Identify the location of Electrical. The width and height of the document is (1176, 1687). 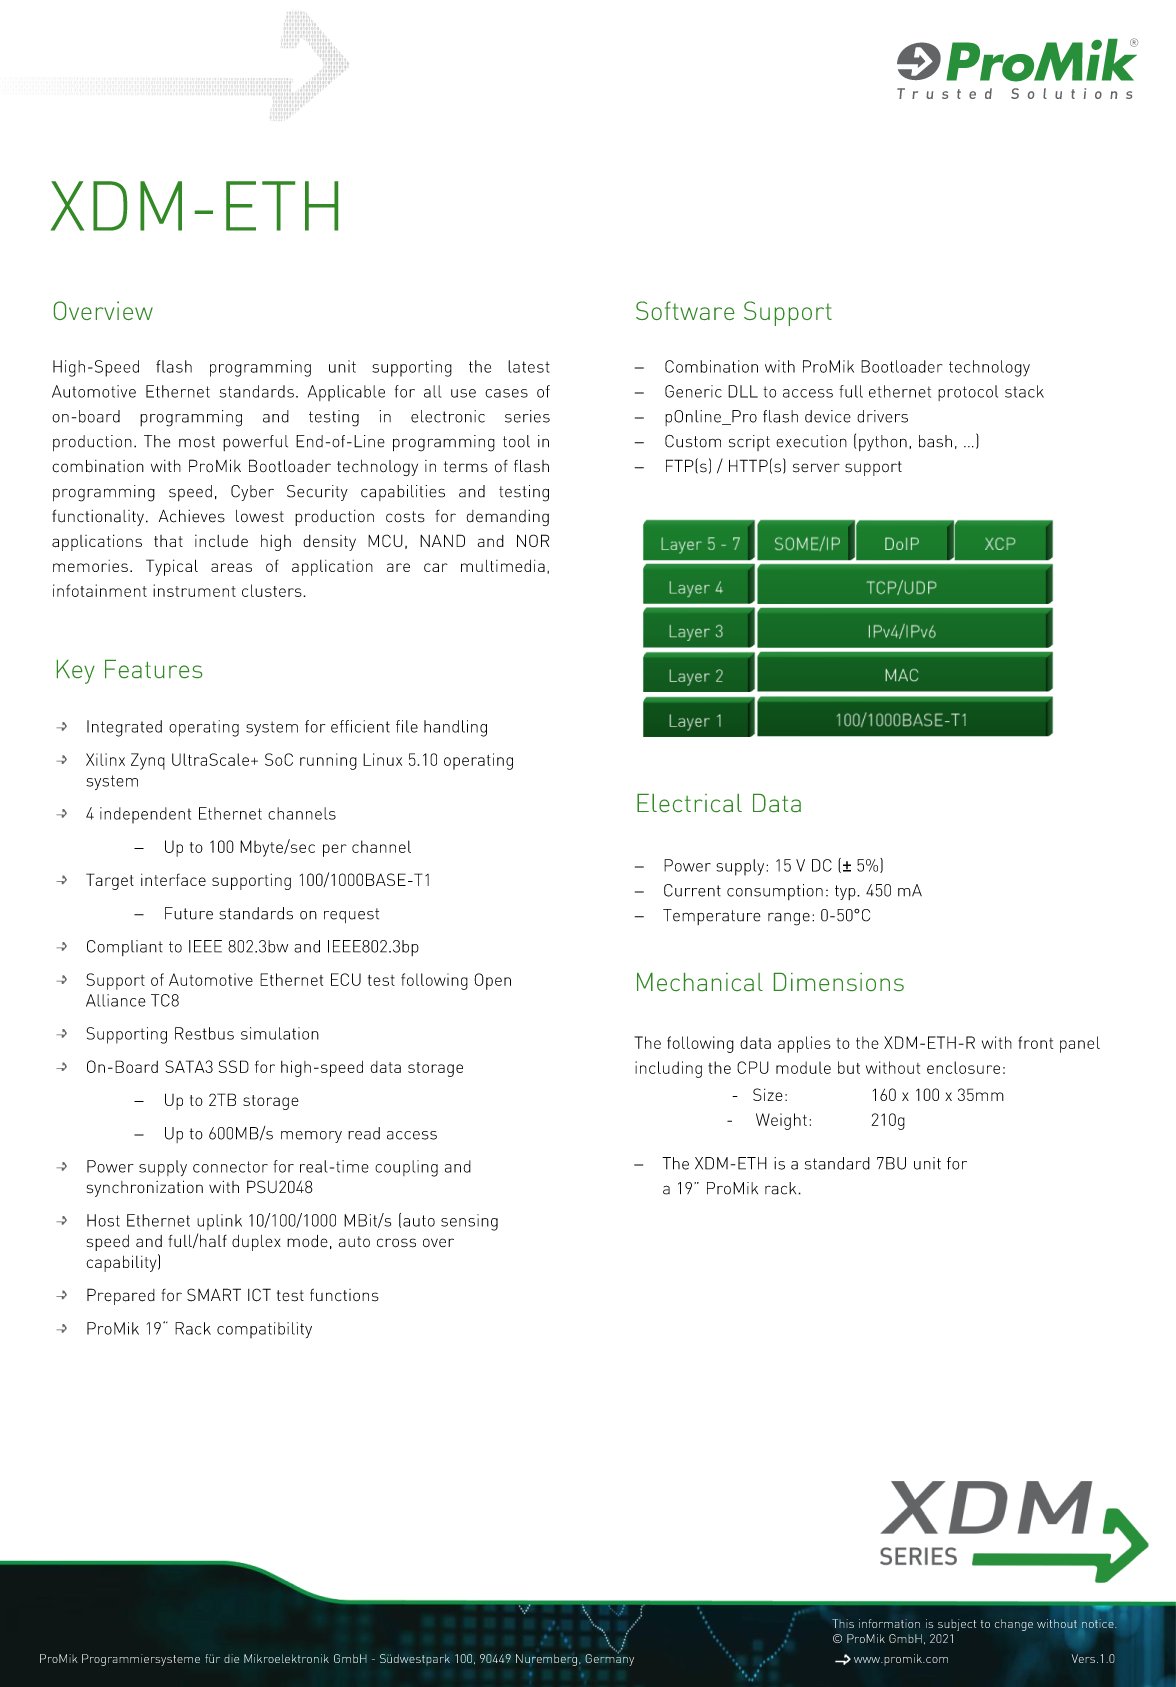
(689, 803).
